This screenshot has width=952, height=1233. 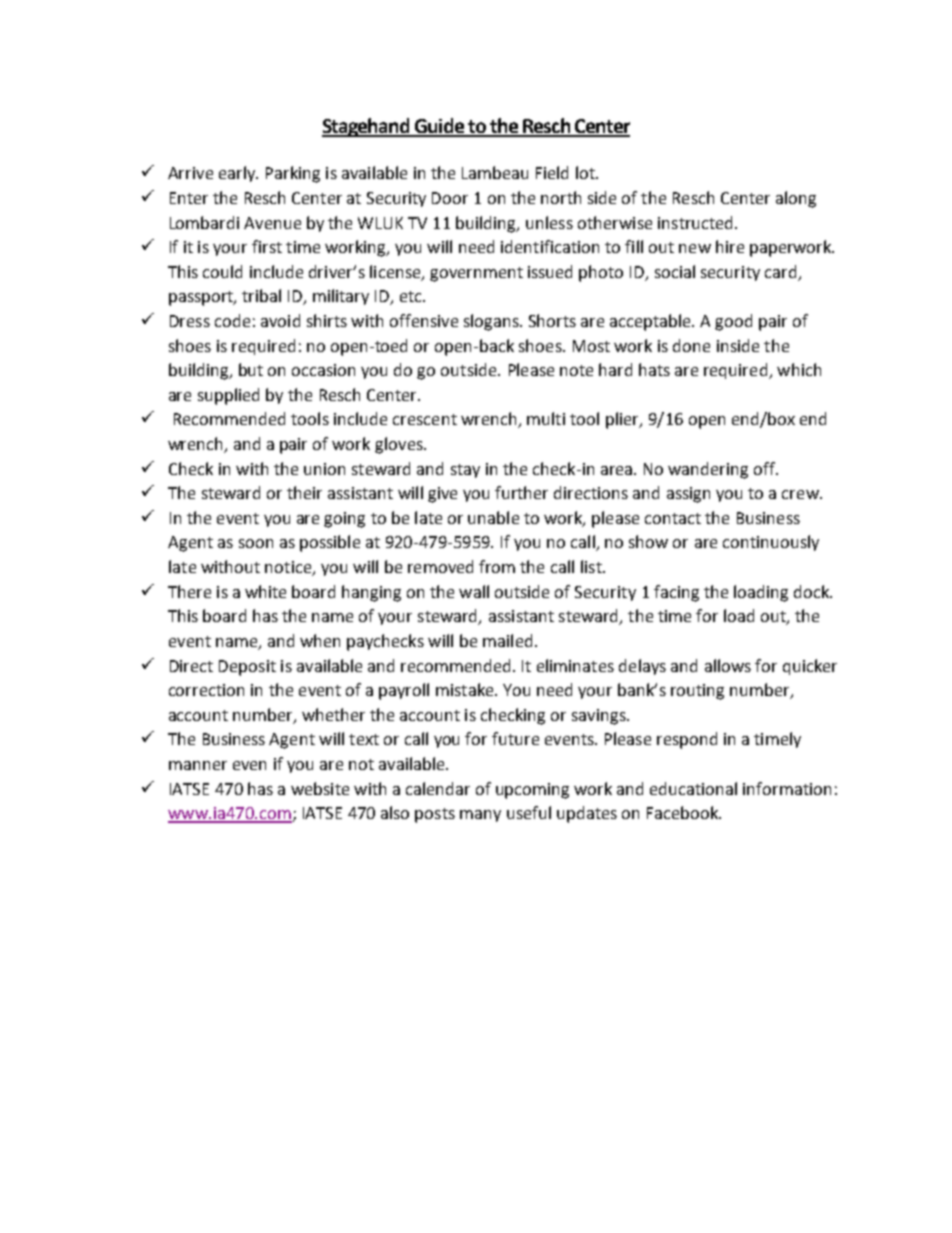 I want to click on soon, so click(x=256, y=543).
